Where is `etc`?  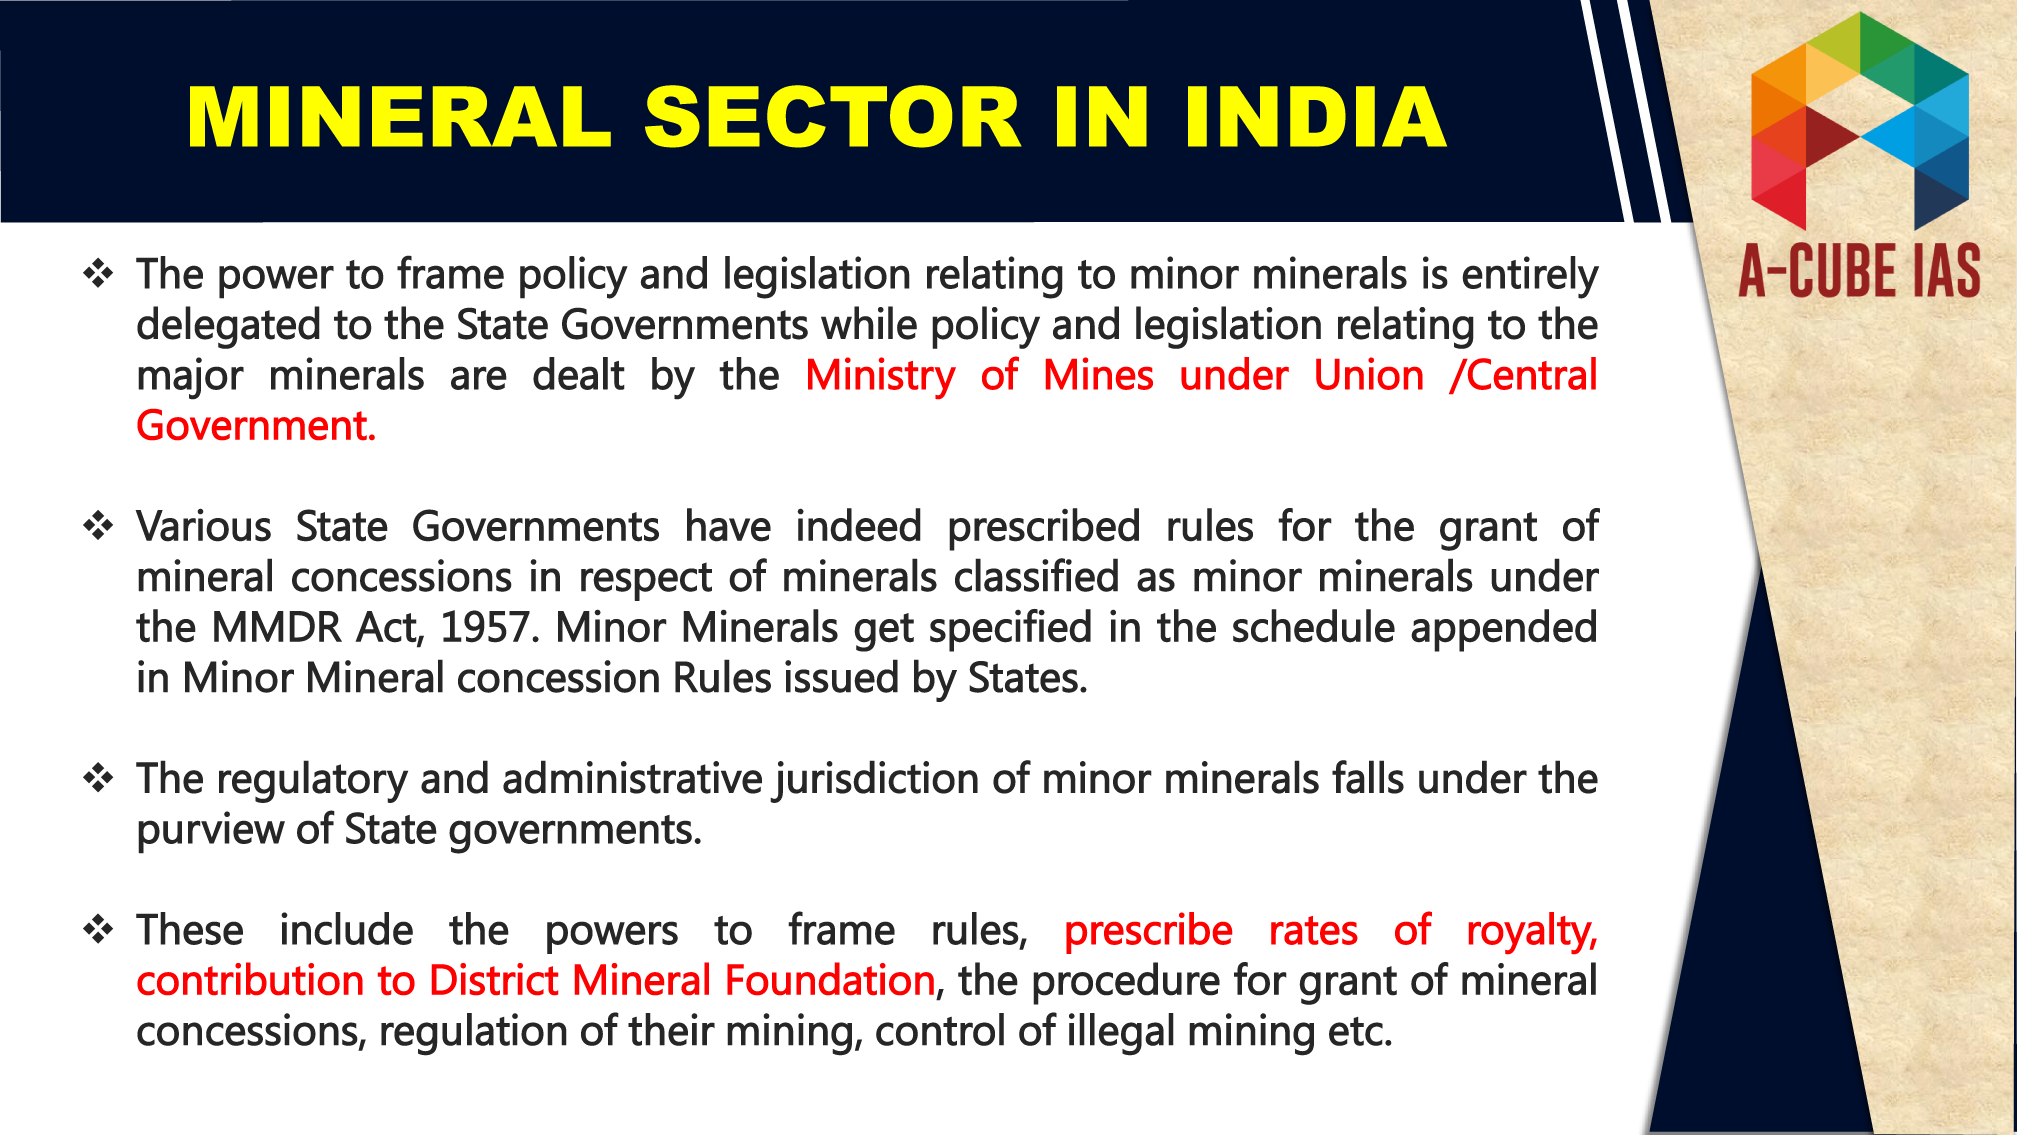 etc is located at coordinates (1356, 1031).
